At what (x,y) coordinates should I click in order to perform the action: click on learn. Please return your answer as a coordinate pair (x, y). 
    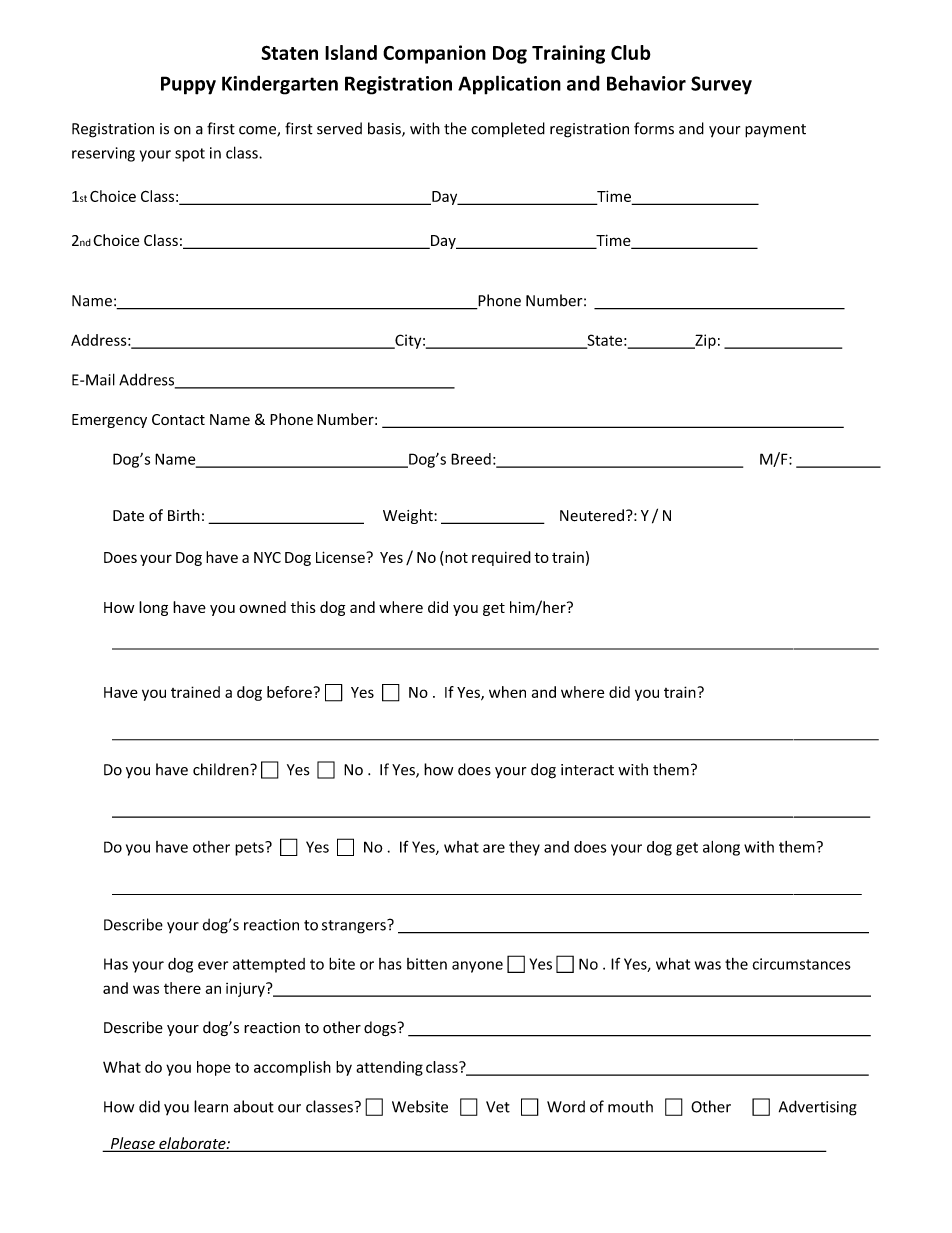
    Looking at the image, I should click on (211, 1106).
